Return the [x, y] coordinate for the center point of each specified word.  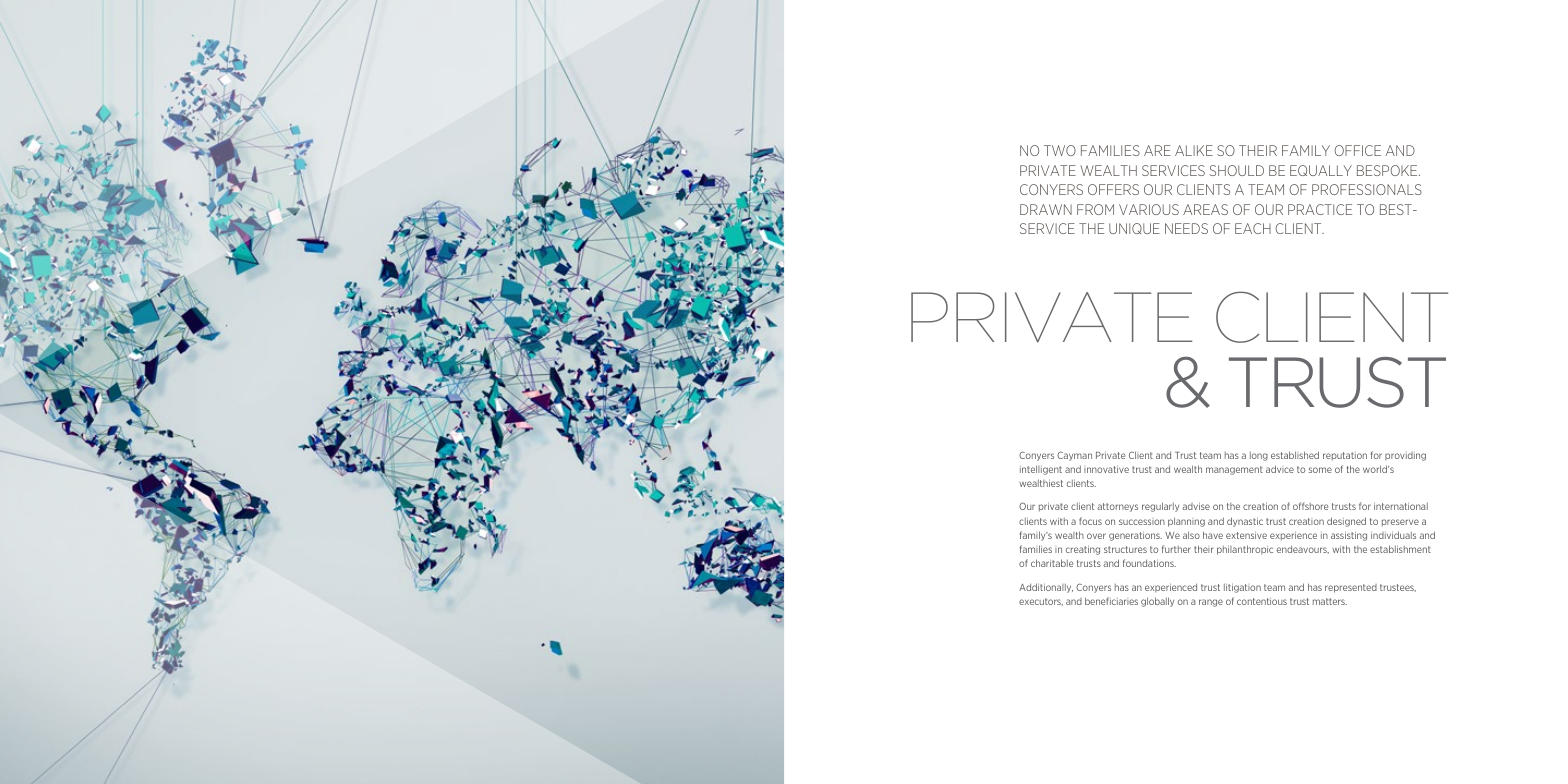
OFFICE [1358, 150]
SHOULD [1236, 170]
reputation [1345, 456]
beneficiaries [1111, 601]
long [1259, 456]
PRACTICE [1320, 209]
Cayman [1074, 456]
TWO [1060, 150]
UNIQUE [1134, 228]
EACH [1253, 228]
